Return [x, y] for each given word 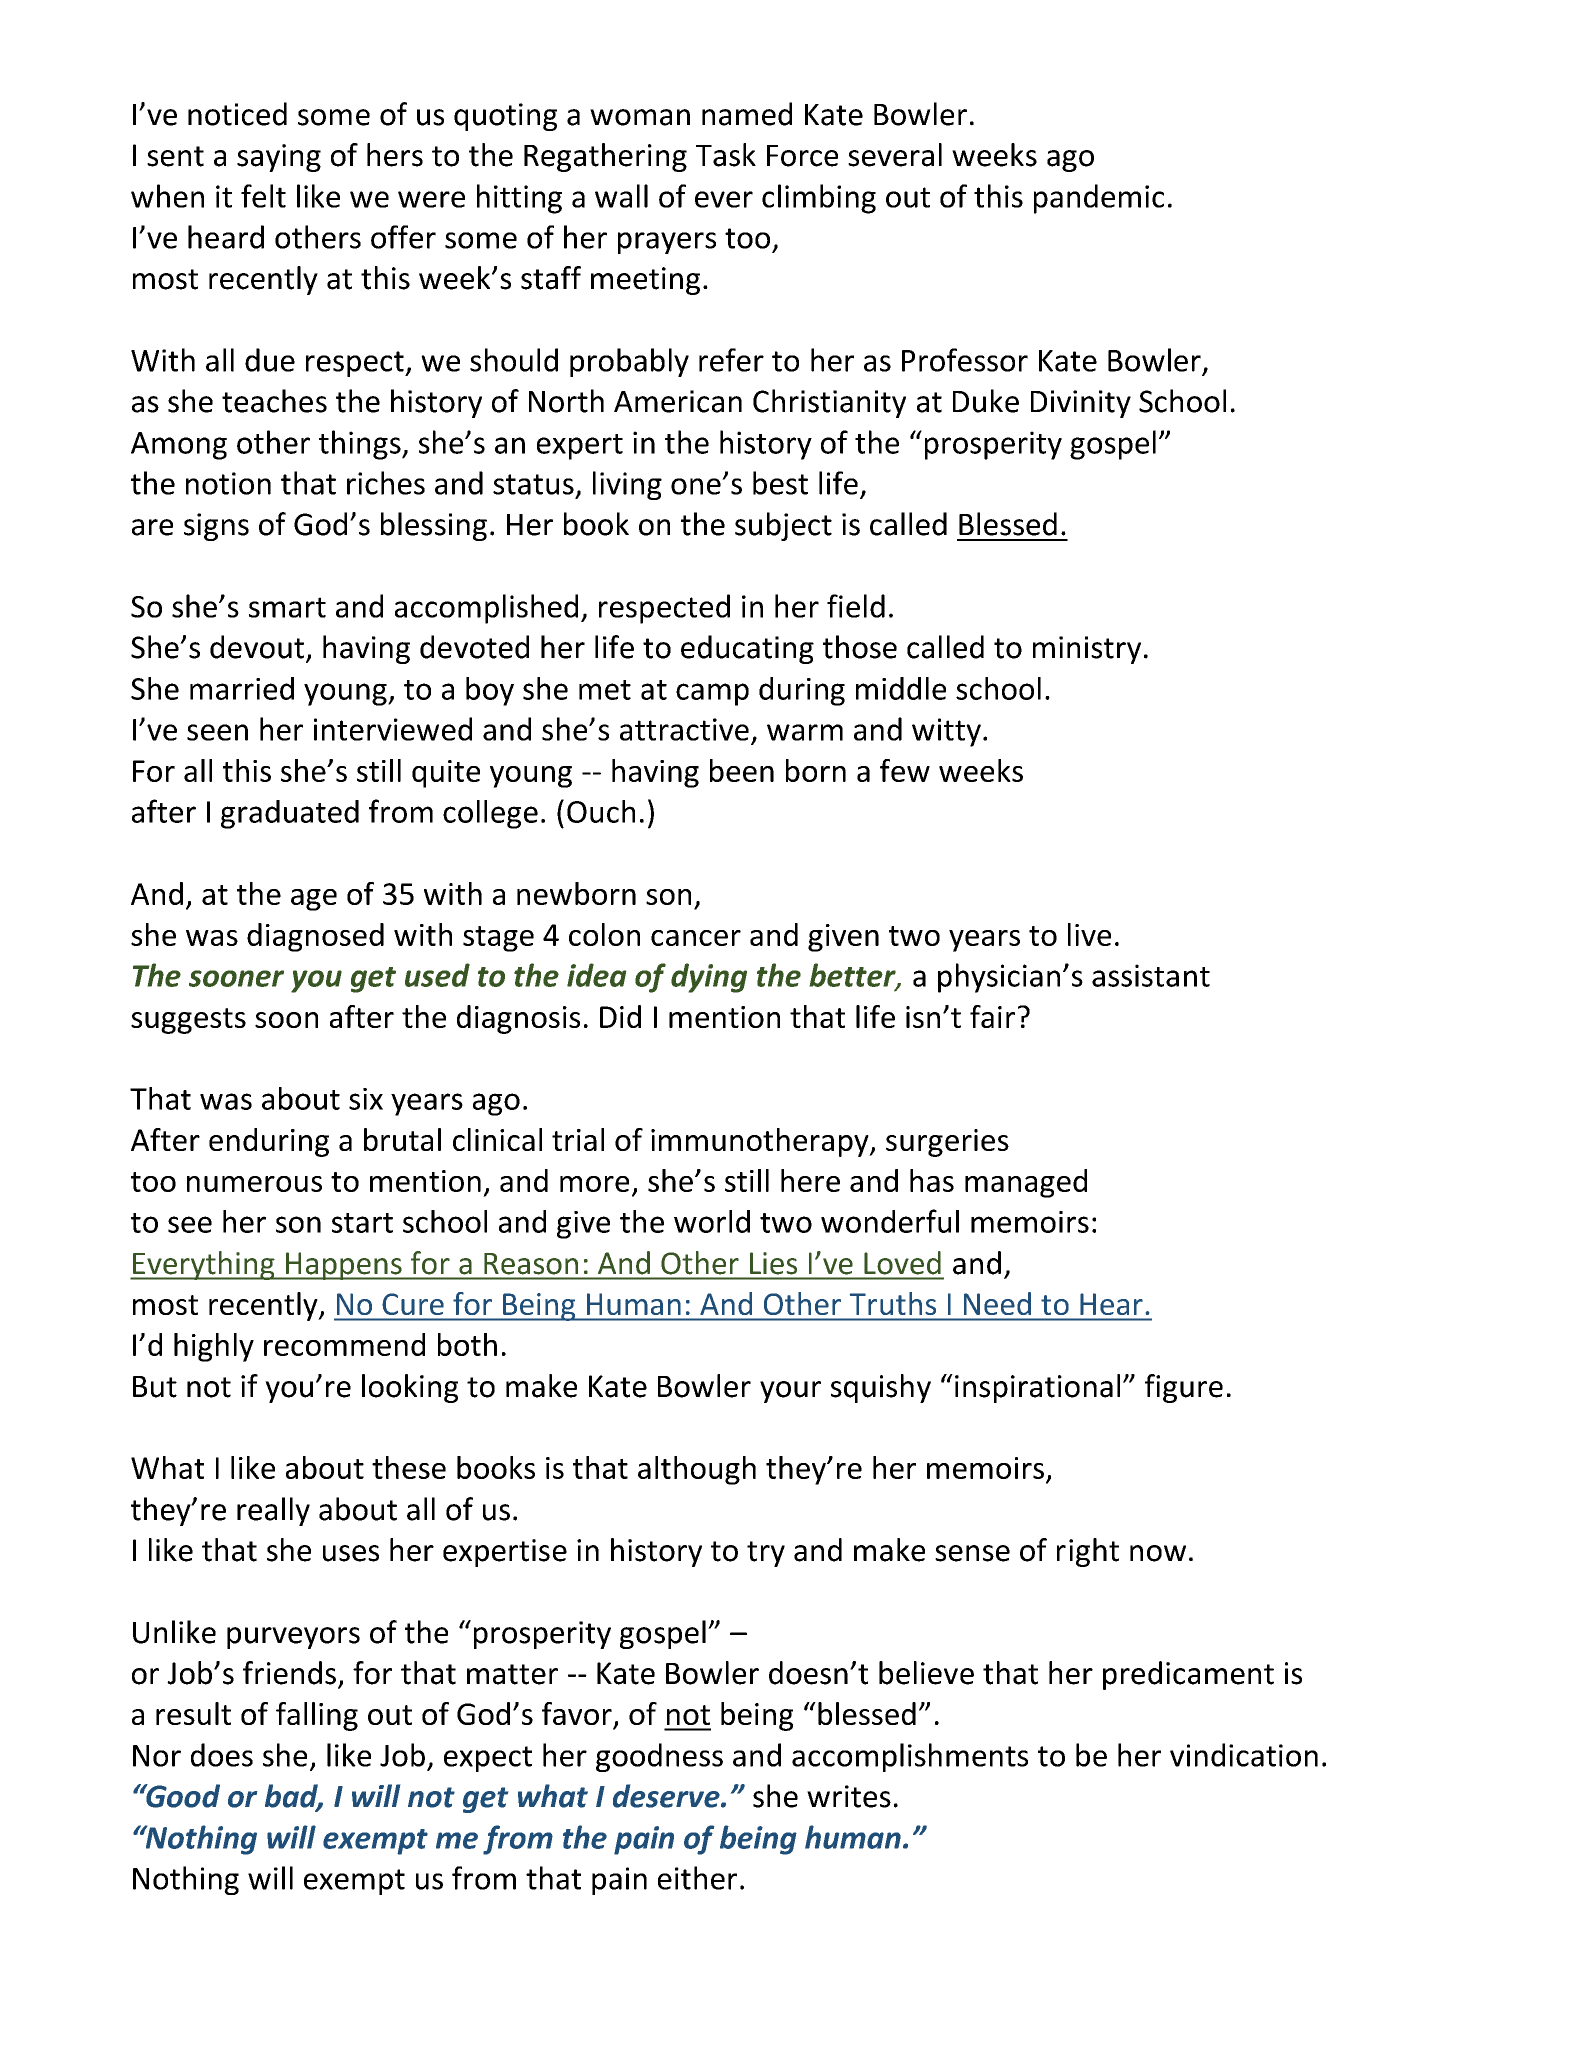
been [742, 770]
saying [279, 158]
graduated [290, 814]
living [627, 485]
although [697, 1470]
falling [317, 1716]
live [1089, 934]
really [273, 1511]
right [1088, 1552]
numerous [254, 1184]
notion [228, 483]
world [712, 1221]
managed [1026, 1183]
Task [726, 155]
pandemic [1099, 199]
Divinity [1081, 404]
